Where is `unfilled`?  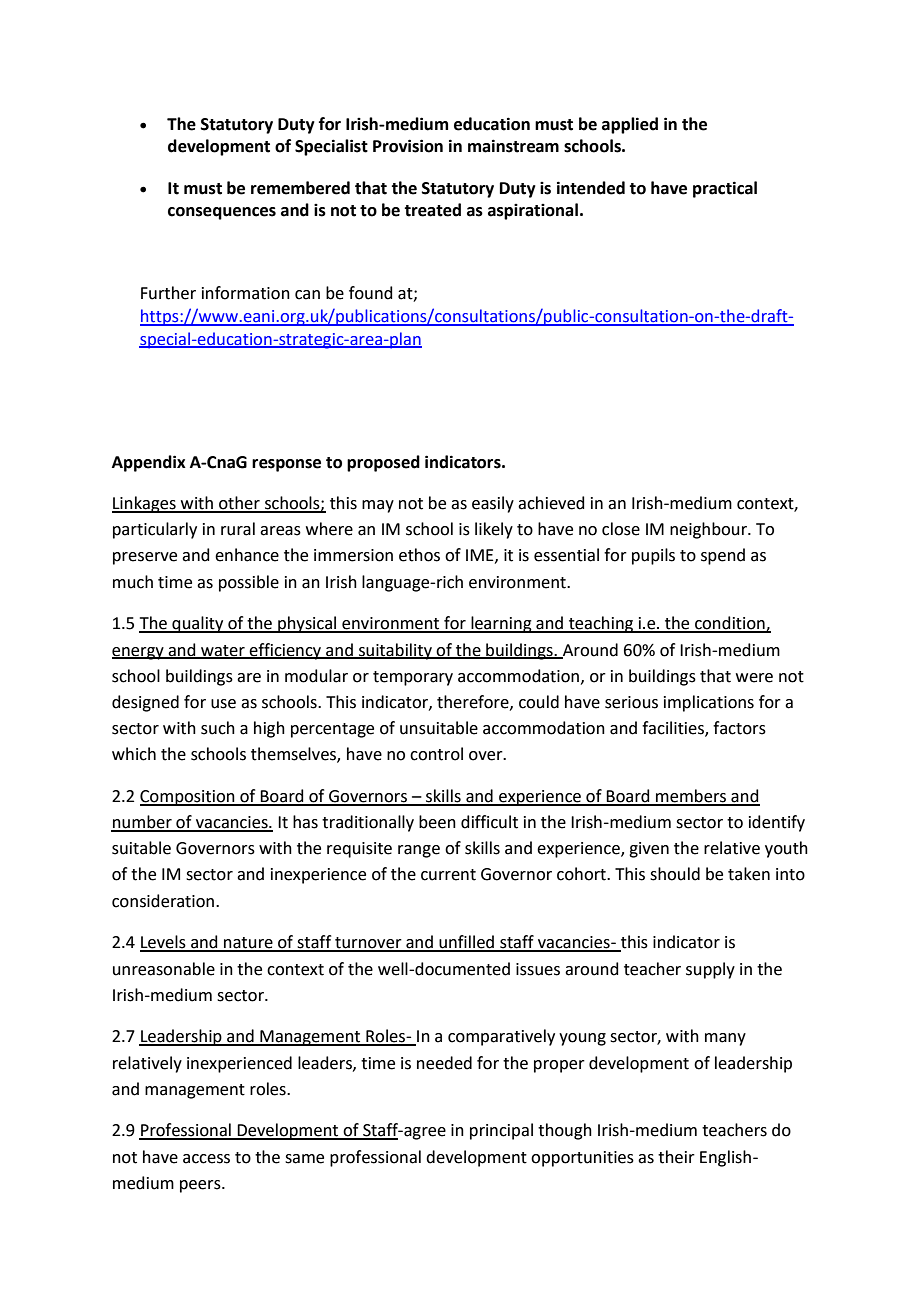
unfilled is located at coordinates (467, 943).
